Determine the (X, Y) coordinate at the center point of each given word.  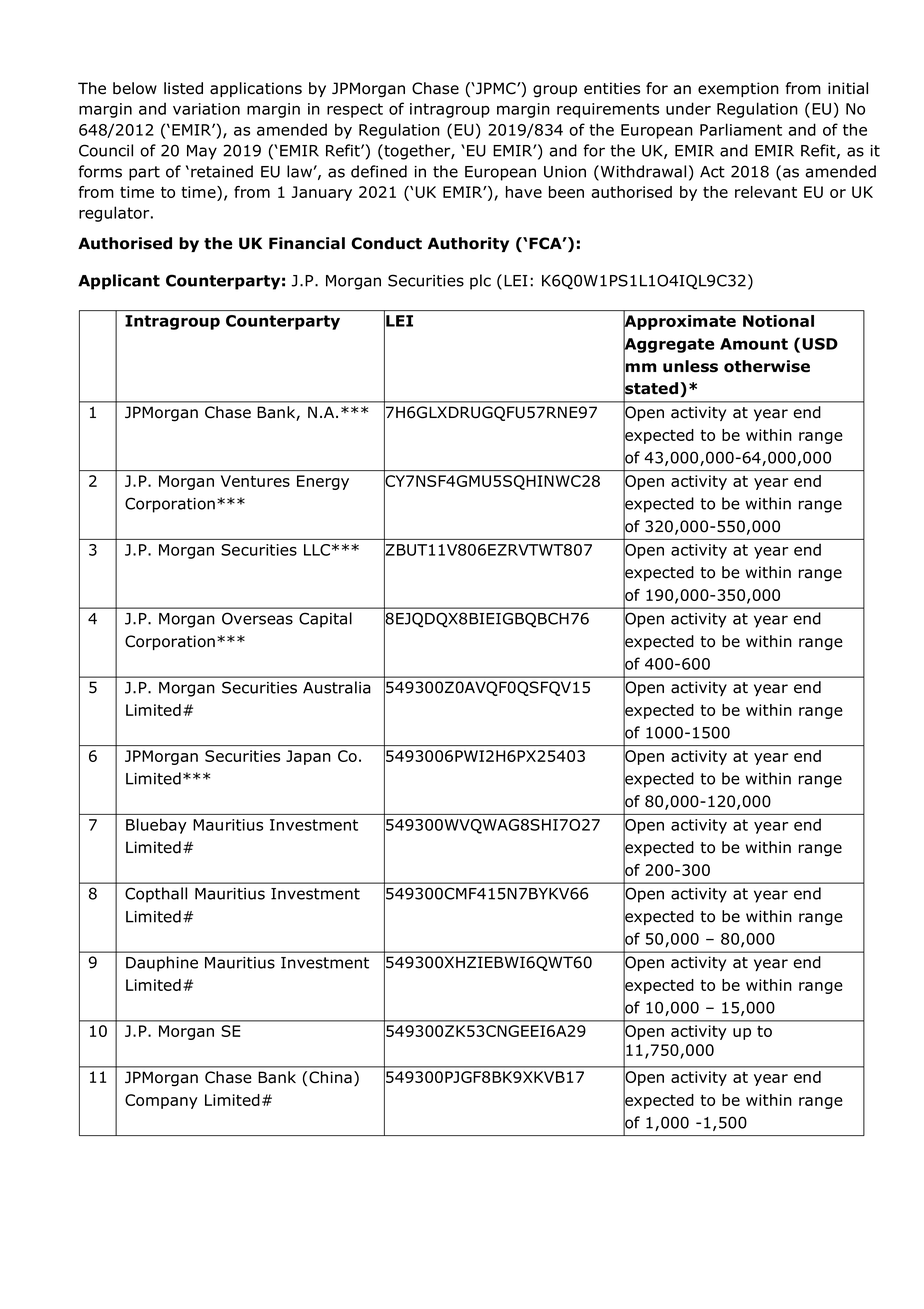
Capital (325, 620)
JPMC (496, 88)
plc (480, 282)
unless (690, 366)
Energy (323, 482)
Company (161, 1101)
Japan (308, 757)
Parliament (741, 129)
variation (206, 109)
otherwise (767, 366)
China (330, 1077)
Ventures (255, 481)
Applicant (119, 282)
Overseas (257, 618)
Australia (337, 687)
